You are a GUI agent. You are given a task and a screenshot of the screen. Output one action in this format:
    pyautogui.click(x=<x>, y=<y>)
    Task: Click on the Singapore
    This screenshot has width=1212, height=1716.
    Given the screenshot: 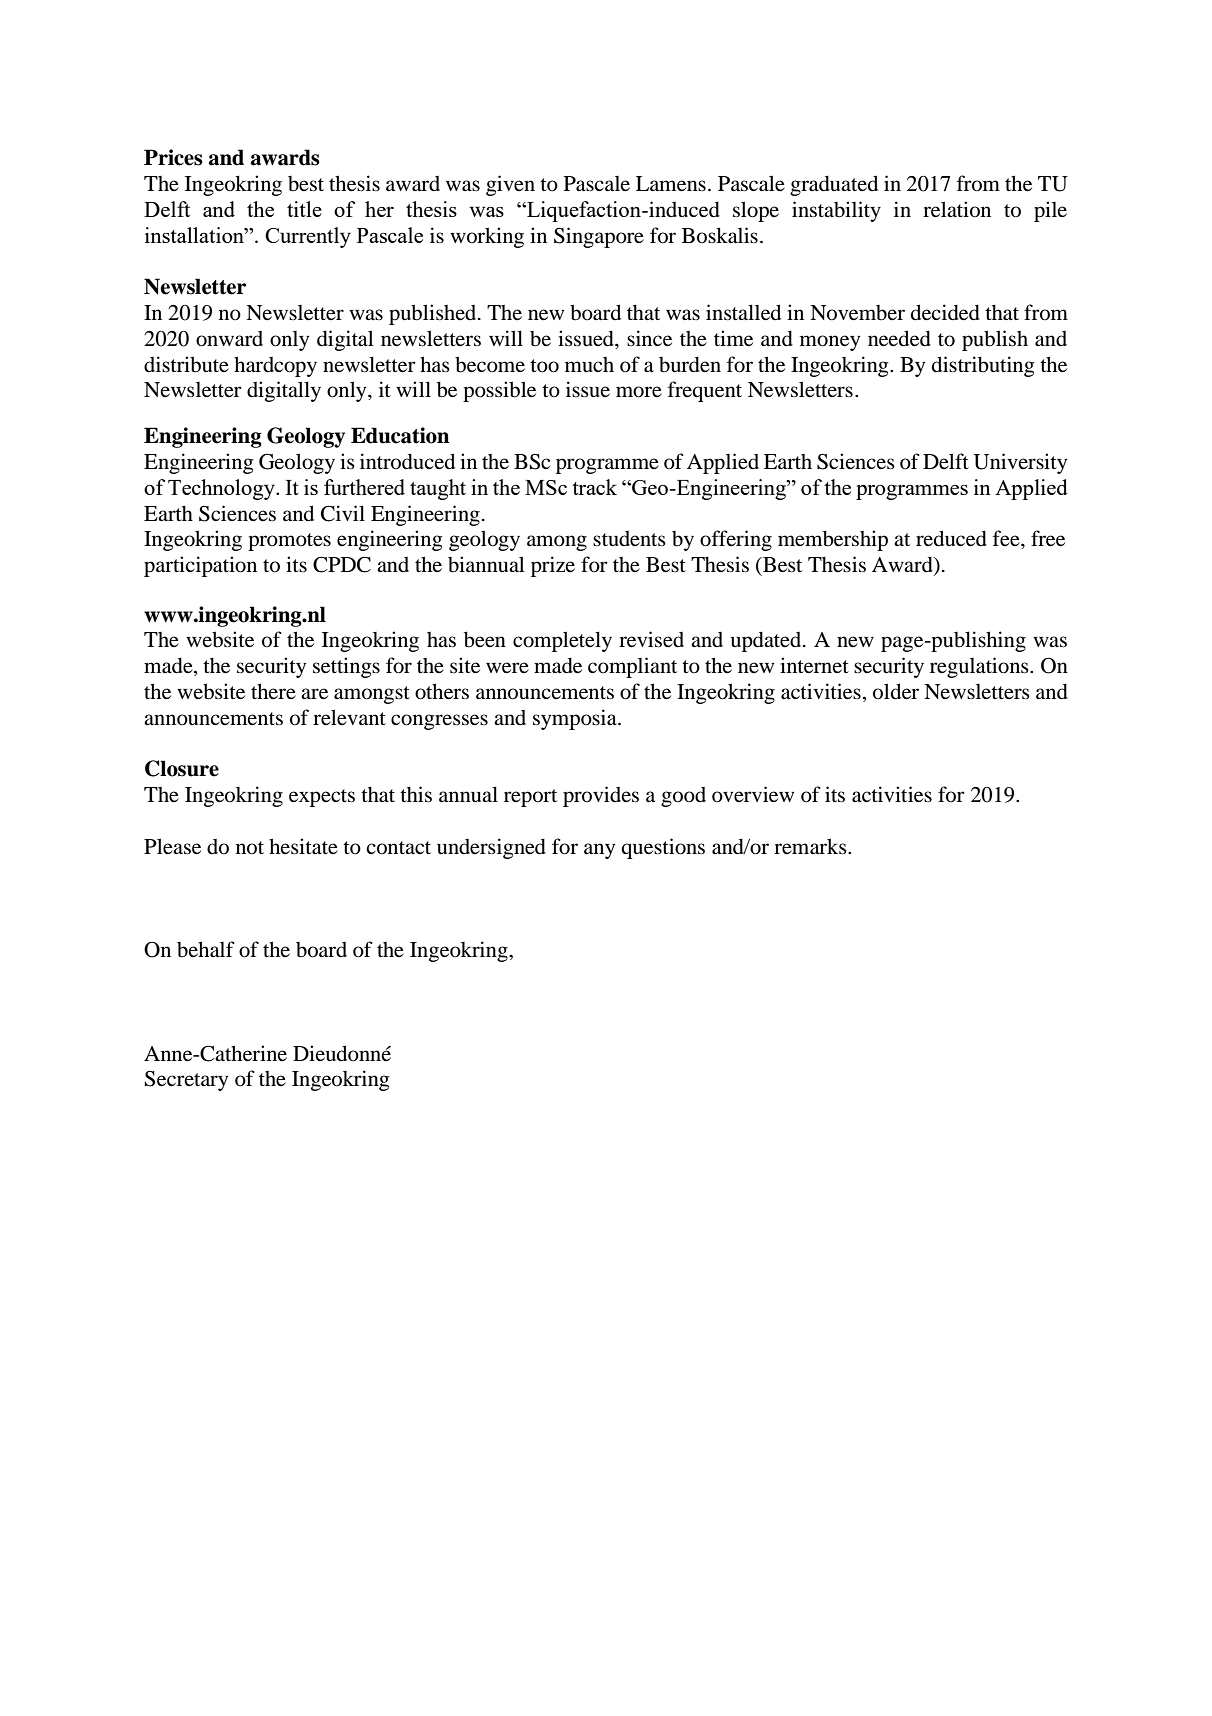 What is the action you would take?
    pyautogui.click(x=599, y=237)
